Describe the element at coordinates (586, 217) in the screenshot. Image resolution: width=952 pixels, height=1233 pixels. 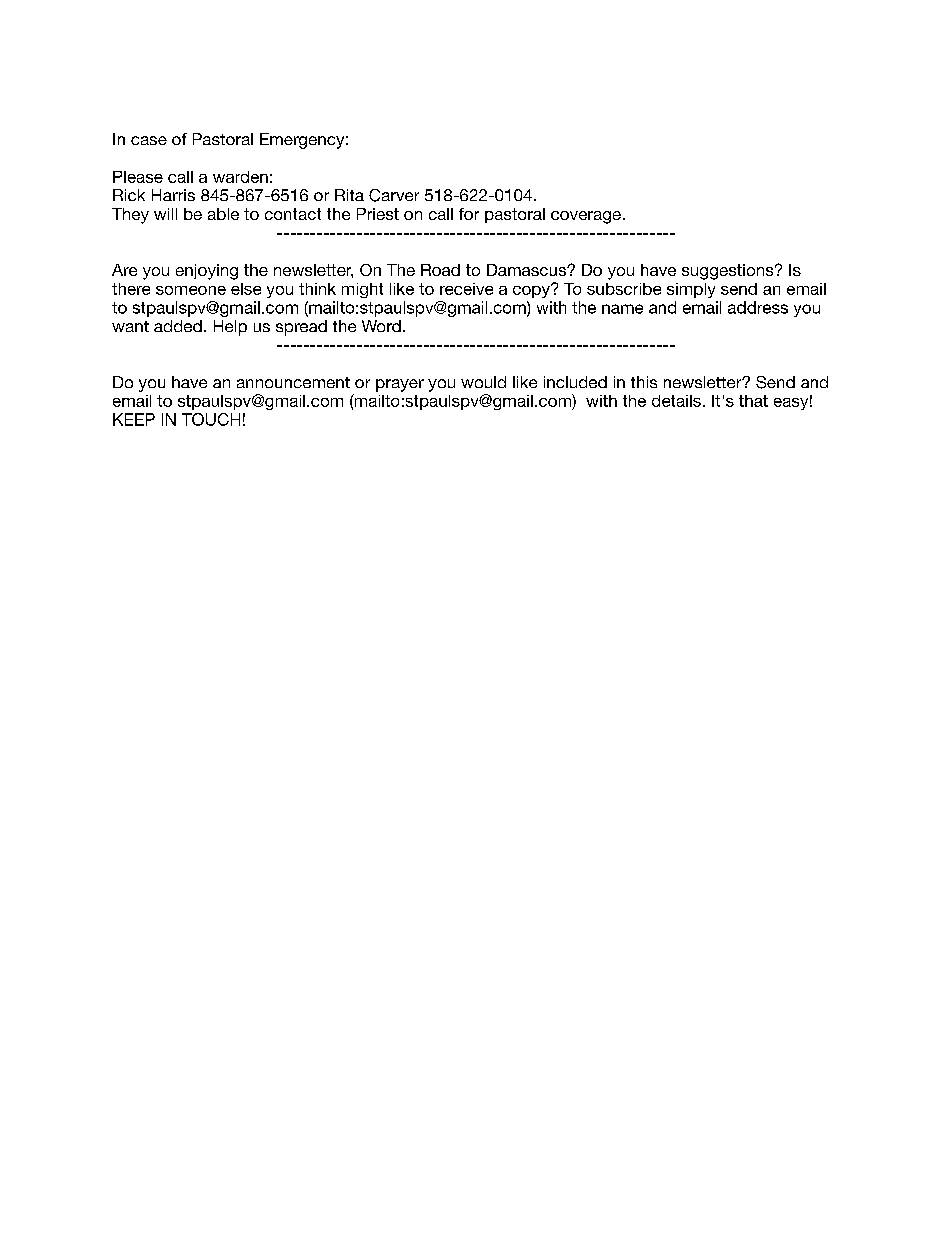
I see `coverage` at that location.
